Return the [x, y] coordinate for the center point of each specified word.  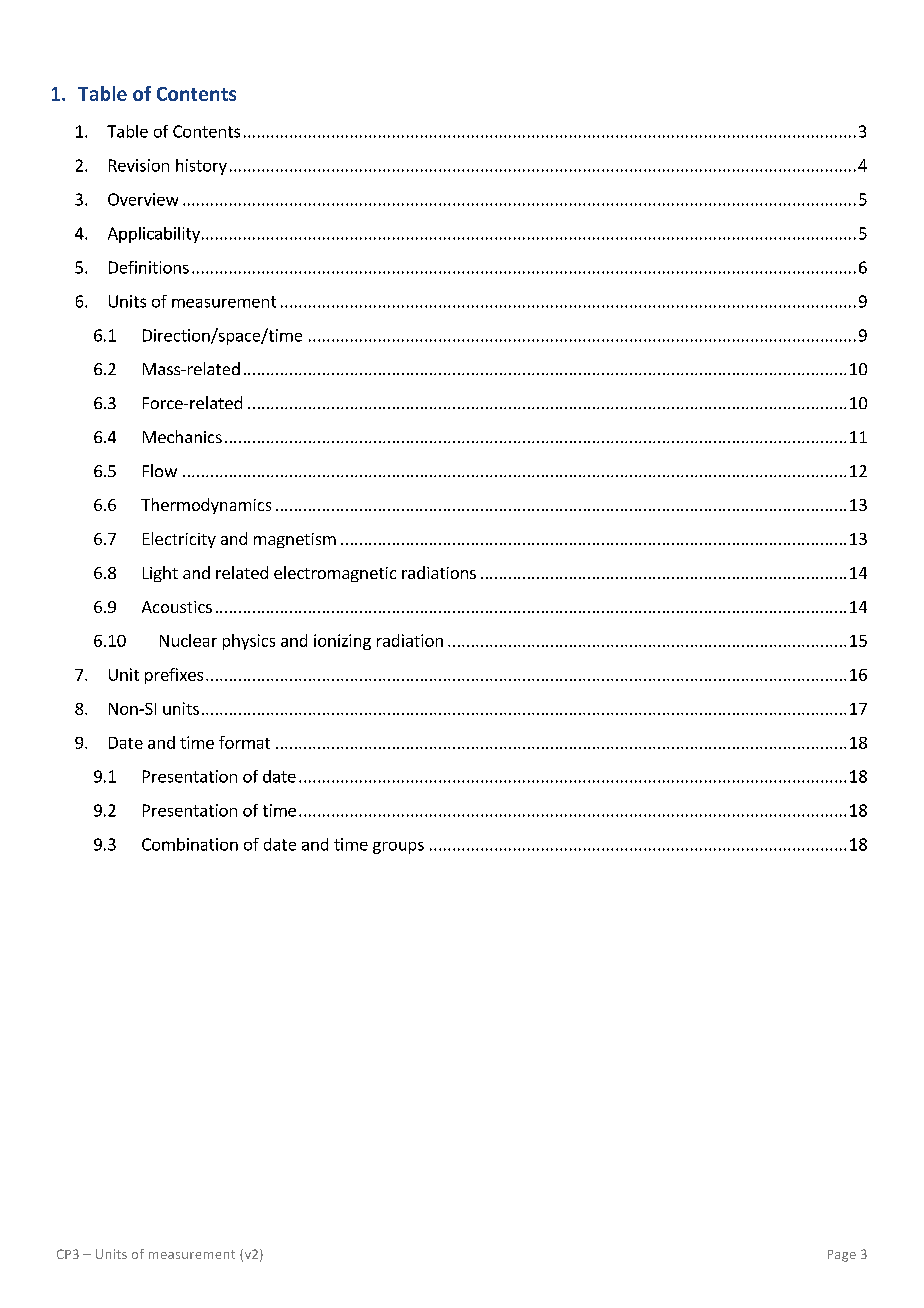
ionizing [342, 642]
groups [398, 848]
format [244, 742]
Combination [190, 844]
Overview [143, 199]
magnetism [295, 540]
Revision [139, 165]
